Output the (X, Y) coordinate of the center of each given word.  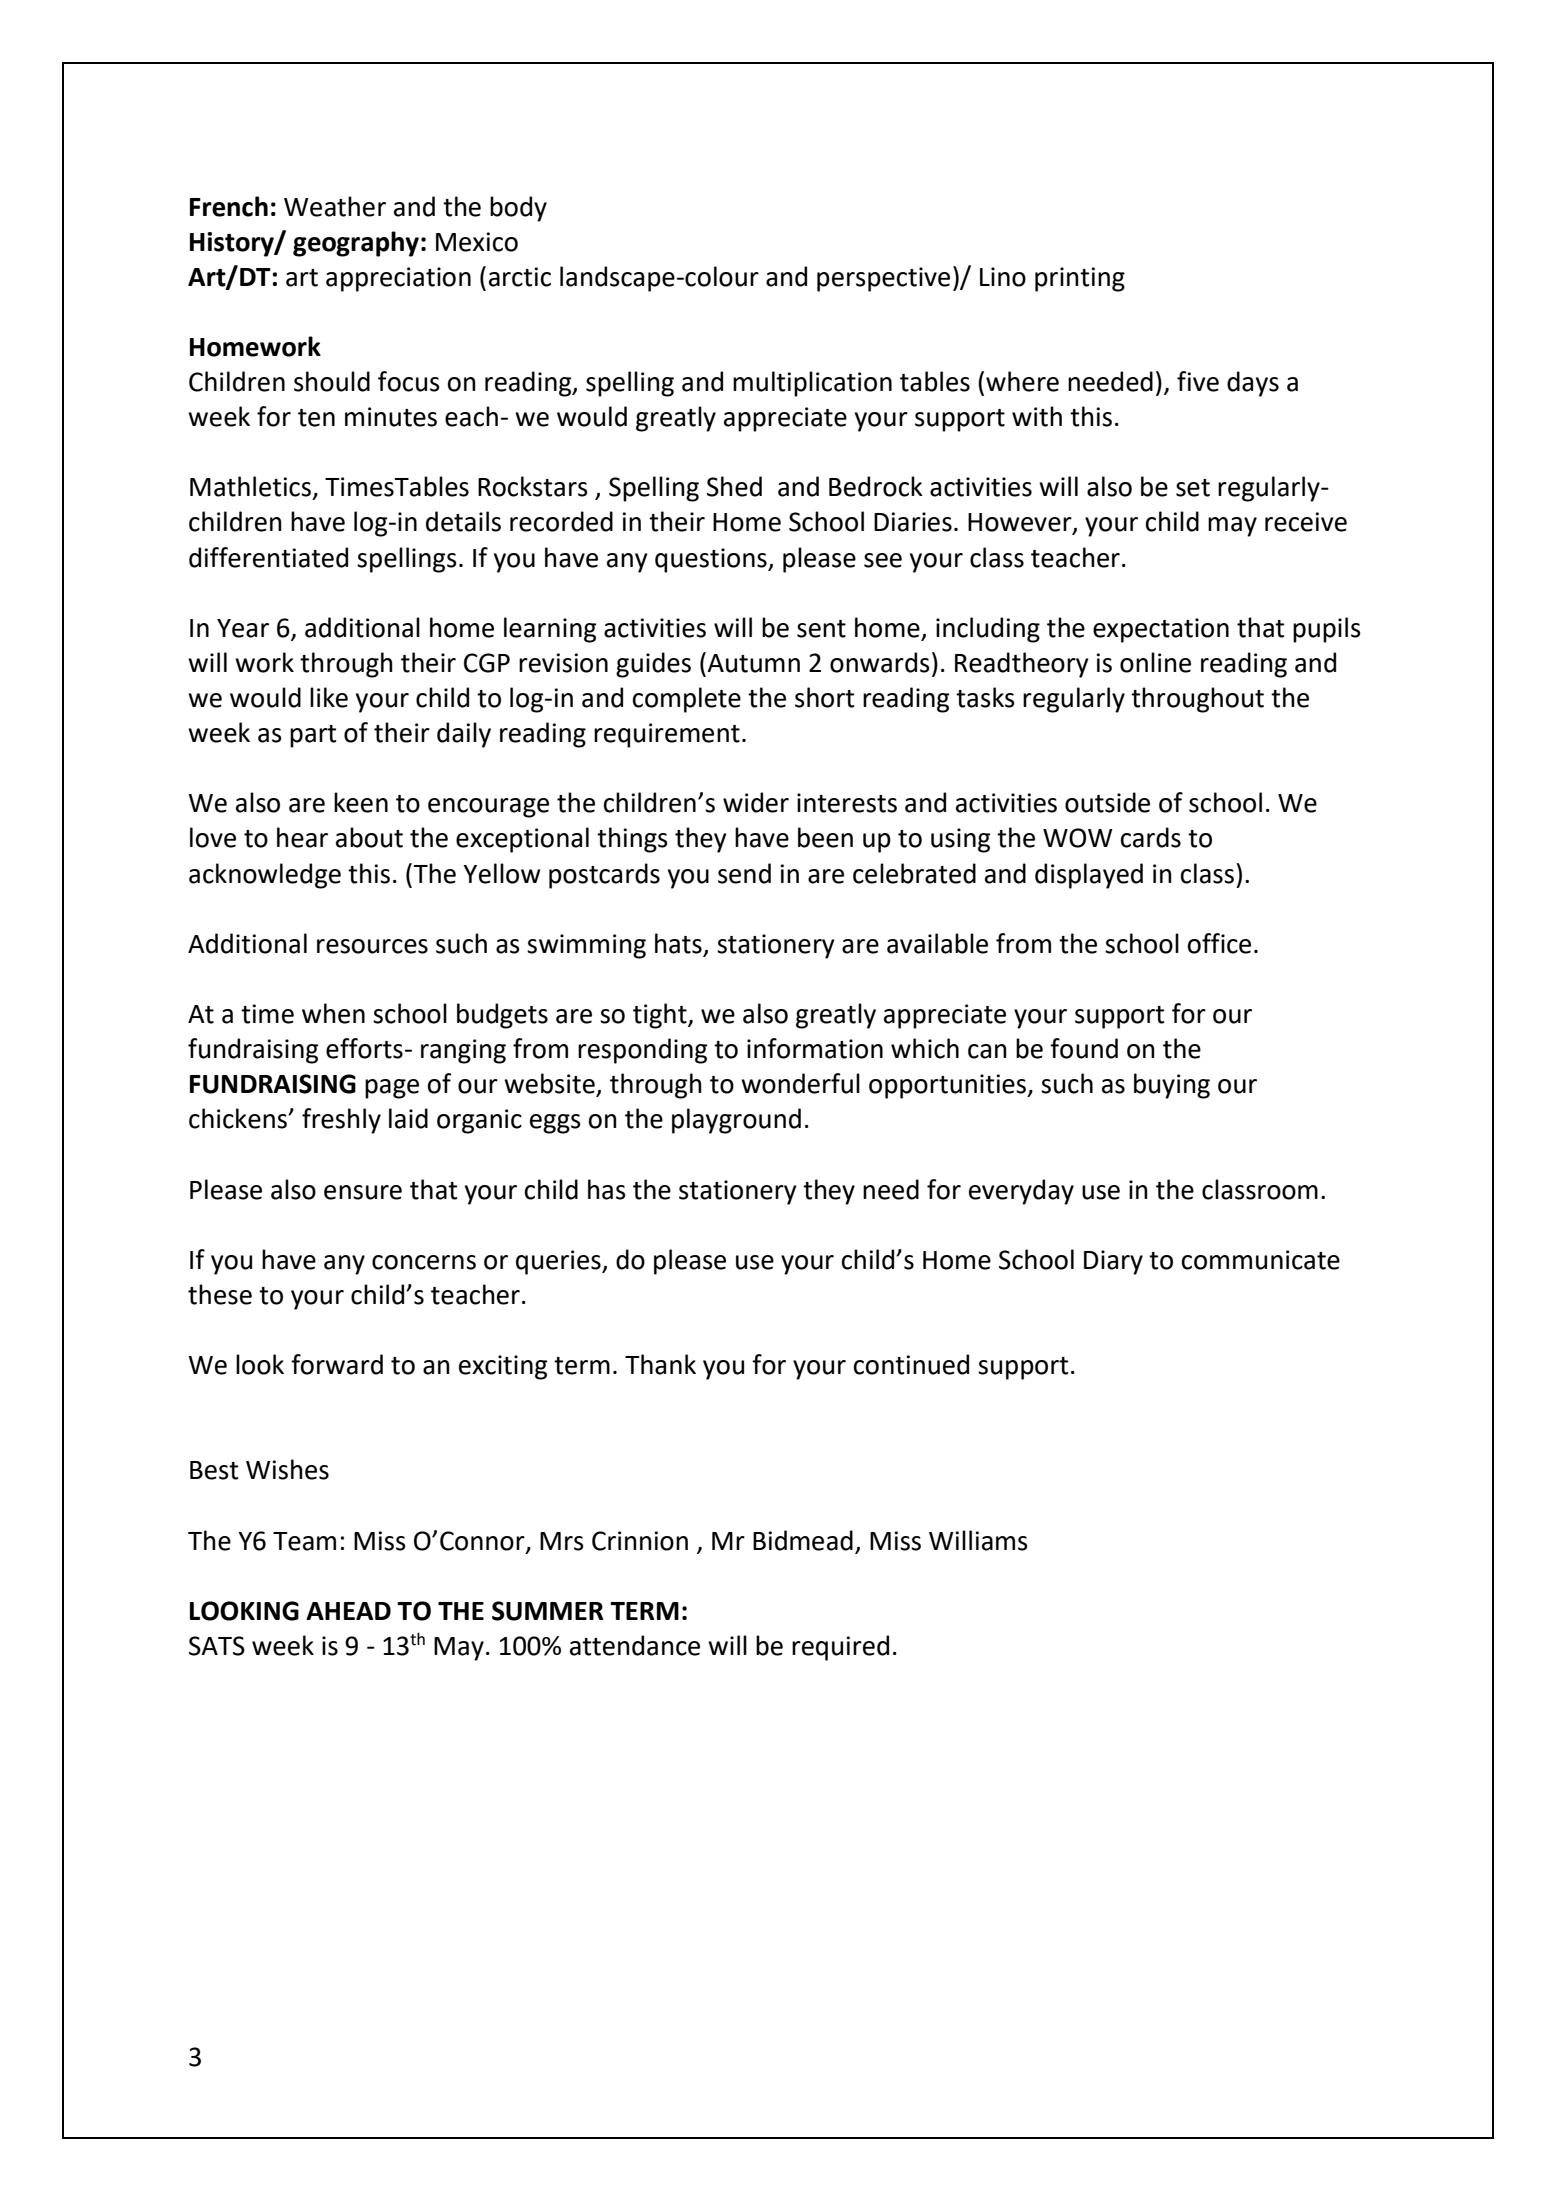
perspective (883, 279)
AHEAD (348, 1611)
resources (372, 946)
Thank (660, 1364)
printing (1080, 279)
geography (356, 244)
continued (911, 1364)
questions (712, 560)
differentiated (268, 557)
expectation (1161, 630)
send (744, 873)
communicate (1261, 1260)
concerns (424, 1262)
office (1219, 943)
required (840, 1648)
